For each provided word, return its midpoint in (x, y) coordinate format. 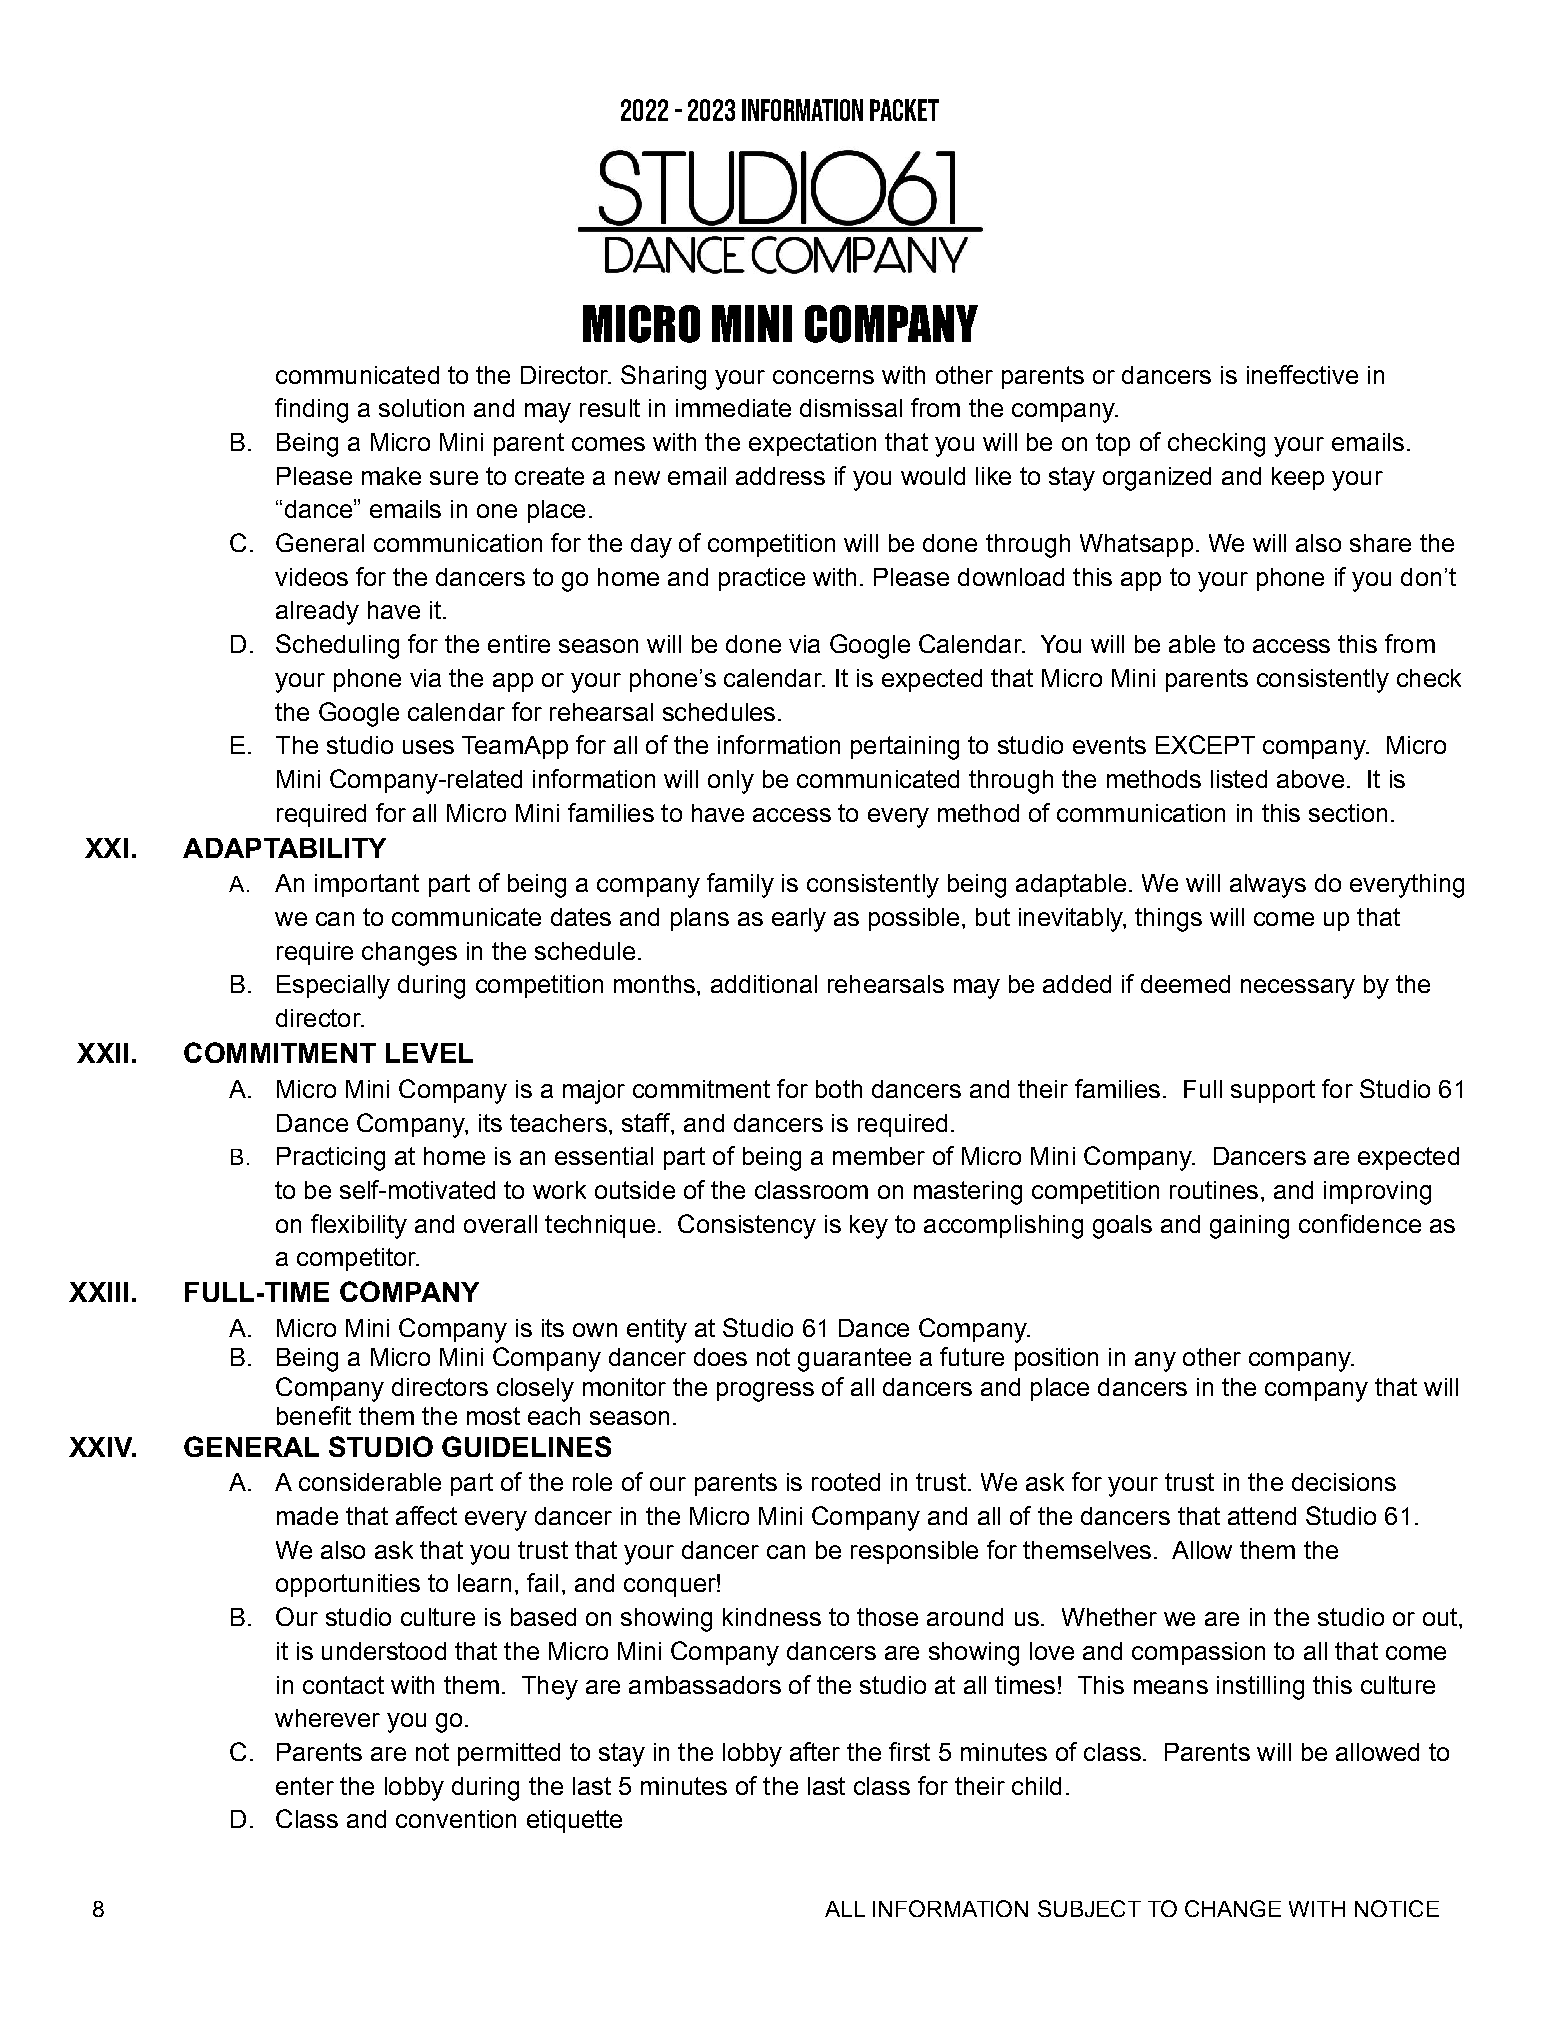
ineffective (1302, 374)
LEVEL (429, 1053)
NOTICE (1397, 1908)
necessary (1298, 989)
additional (764, 984)
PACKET (904, 110)
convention (456, 1819)
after (815, 1751)
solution (421, 408)
